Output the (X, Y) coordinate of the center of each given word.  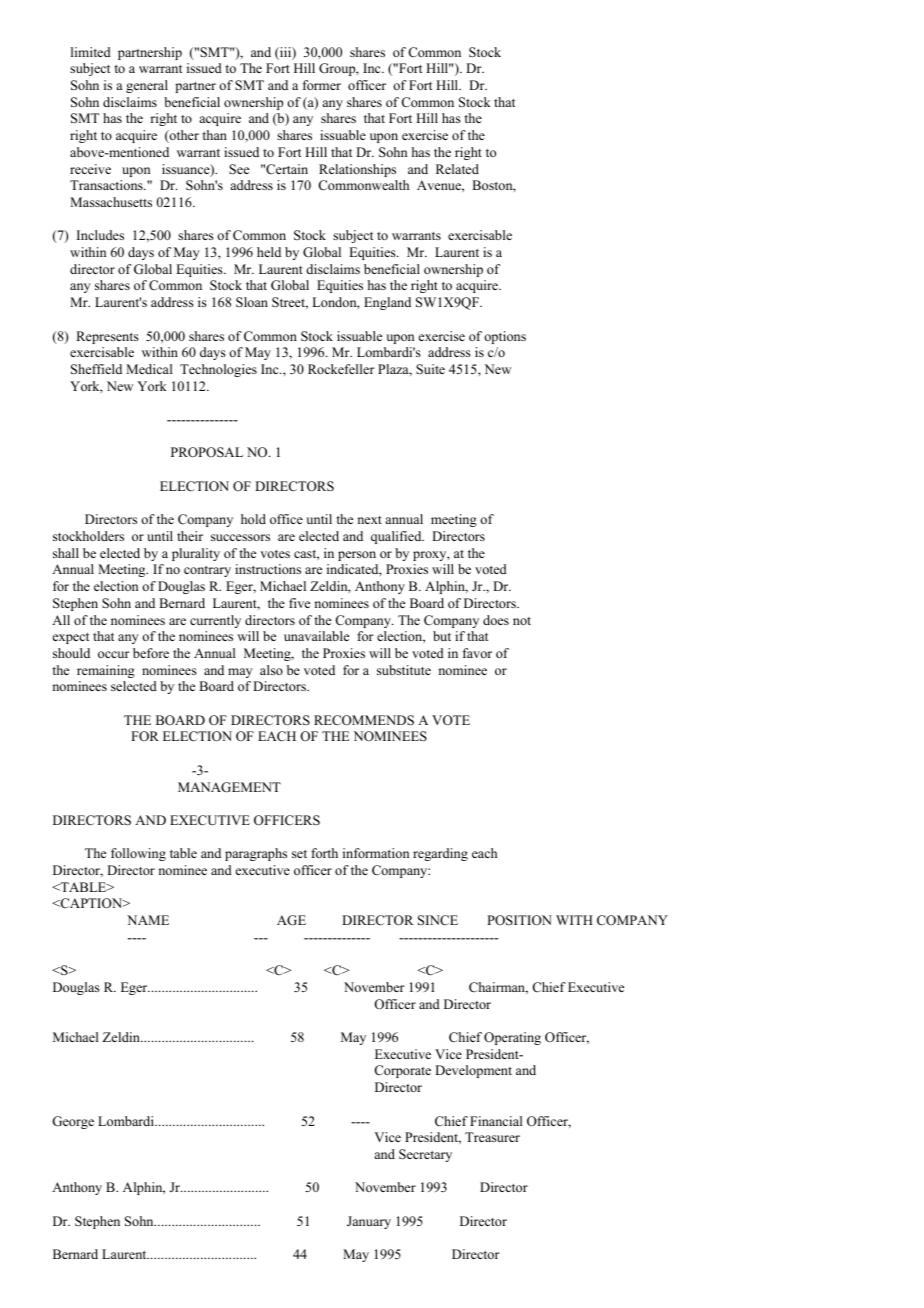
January (369, 1222)
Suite (430, 369)
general (147, 86)
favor (477, 653)
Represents (107, 337)
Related (457, 169)
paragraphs (256, 854)
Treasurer (492, 1137)
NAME (148, 920)
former (322, 85)
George (73, 1122)
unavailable (316, 636)
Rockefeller (341, 369)
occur (114, 654)
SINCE (438, 920)
